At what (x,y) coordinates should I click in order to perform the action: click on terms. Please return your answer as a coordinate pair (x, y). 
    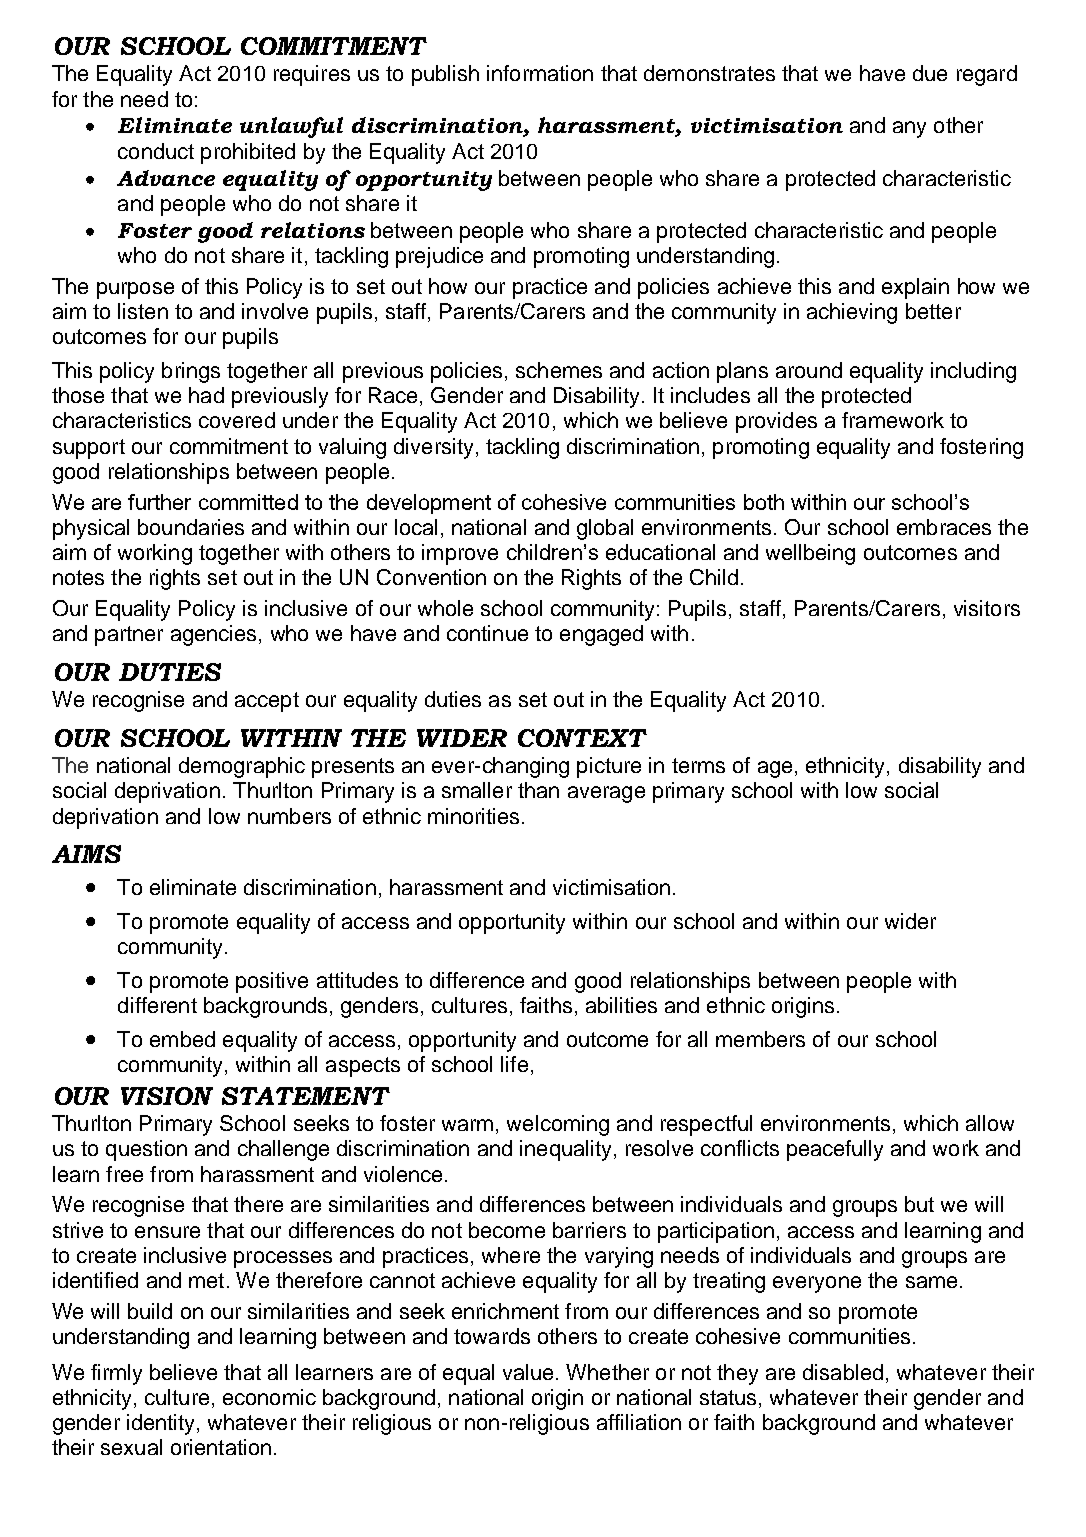
    Looking at the image, I should click on (698, 765).
